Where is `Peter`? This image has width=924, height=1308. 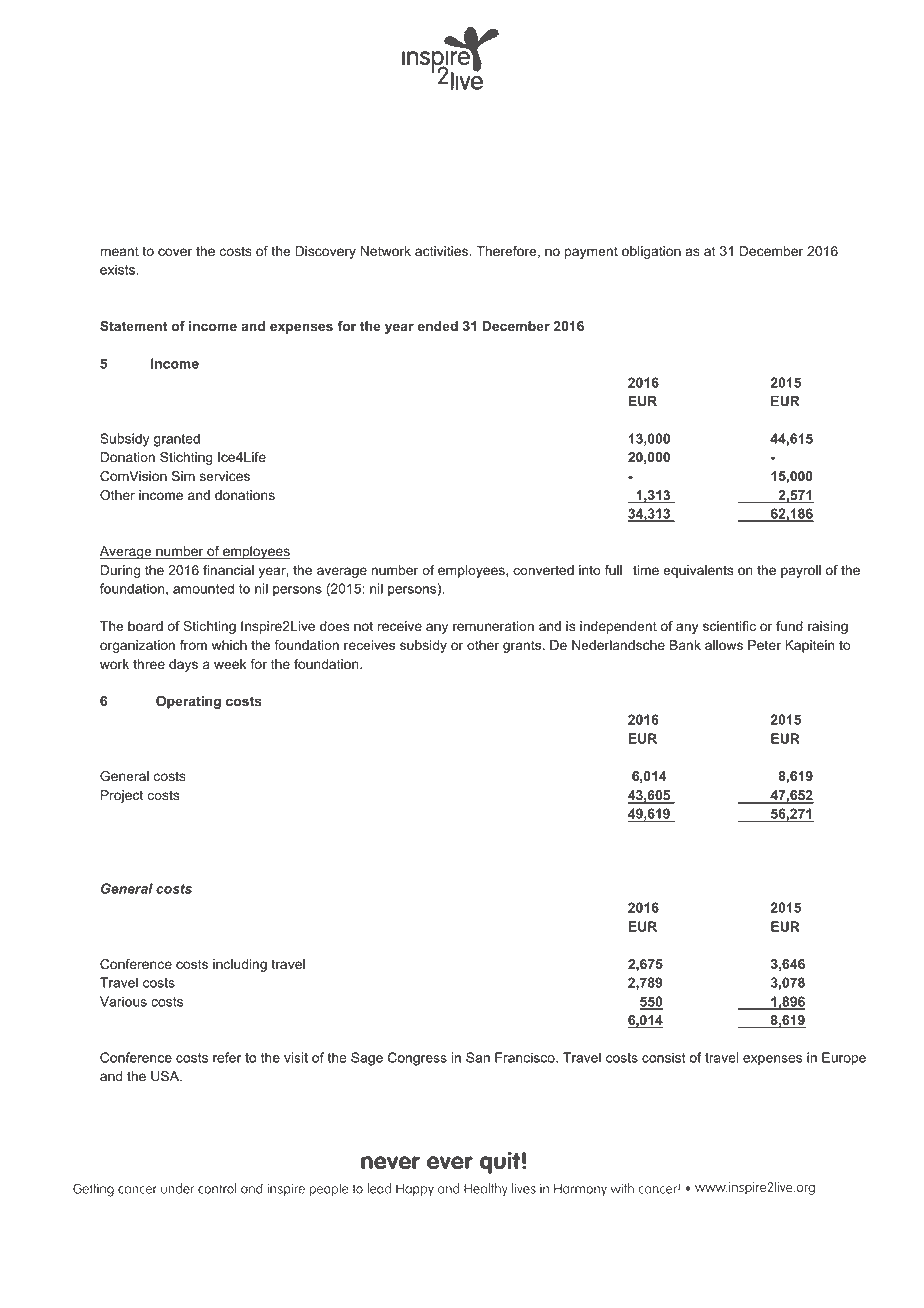
Peter is located at coordinates (764, 645).
